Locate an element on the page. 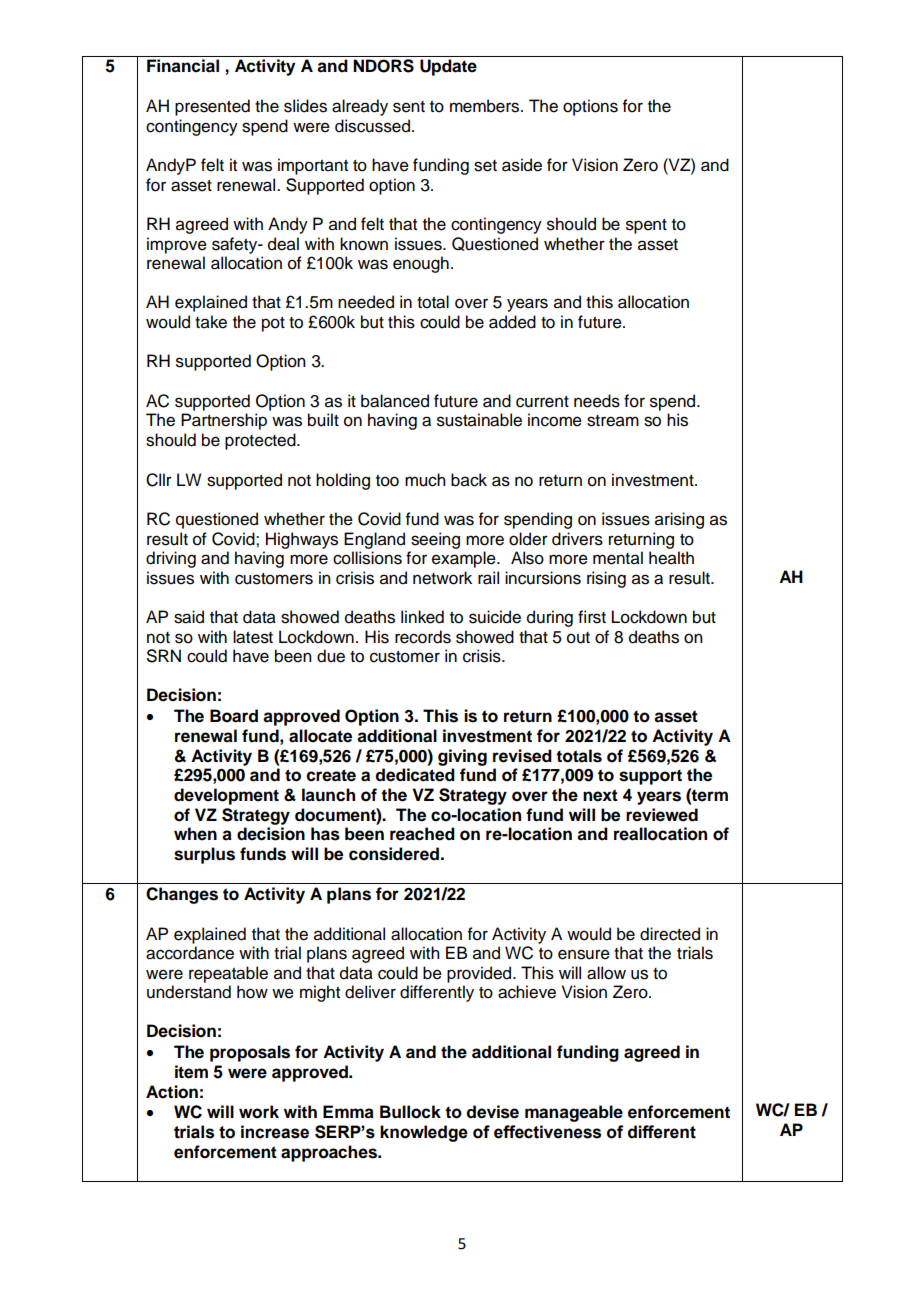  aside is located at coordinates (522, 165).
